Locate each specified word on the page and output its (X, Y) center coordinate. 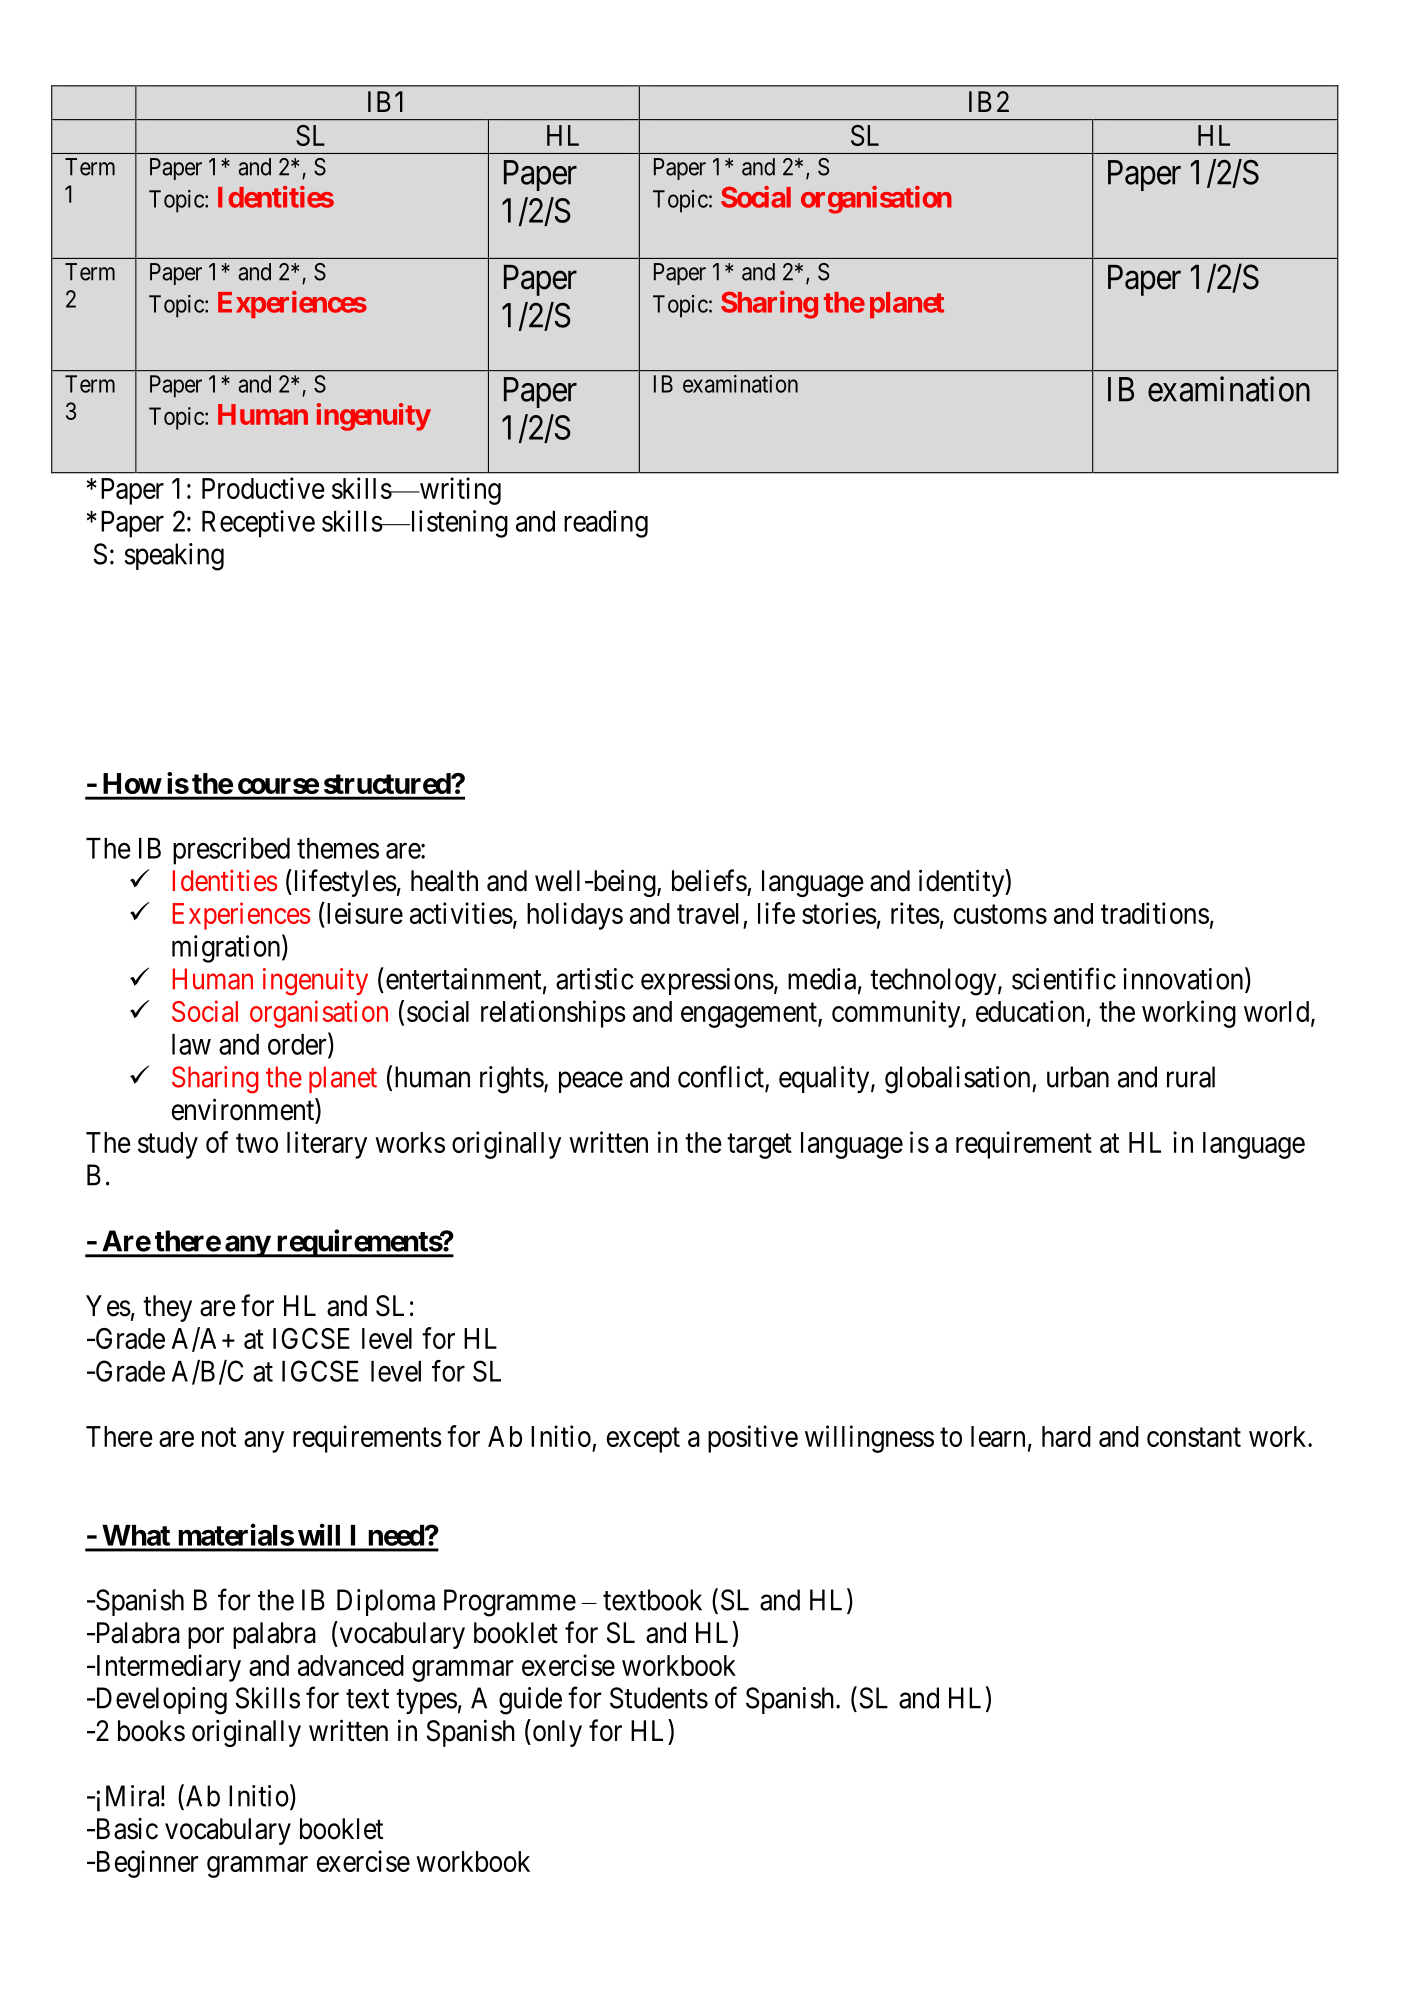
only (556, 1733)
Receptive (258, 524)
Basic (125, 1829)
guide (530, 1701)
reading (606, 524)
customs (1000, 914)
